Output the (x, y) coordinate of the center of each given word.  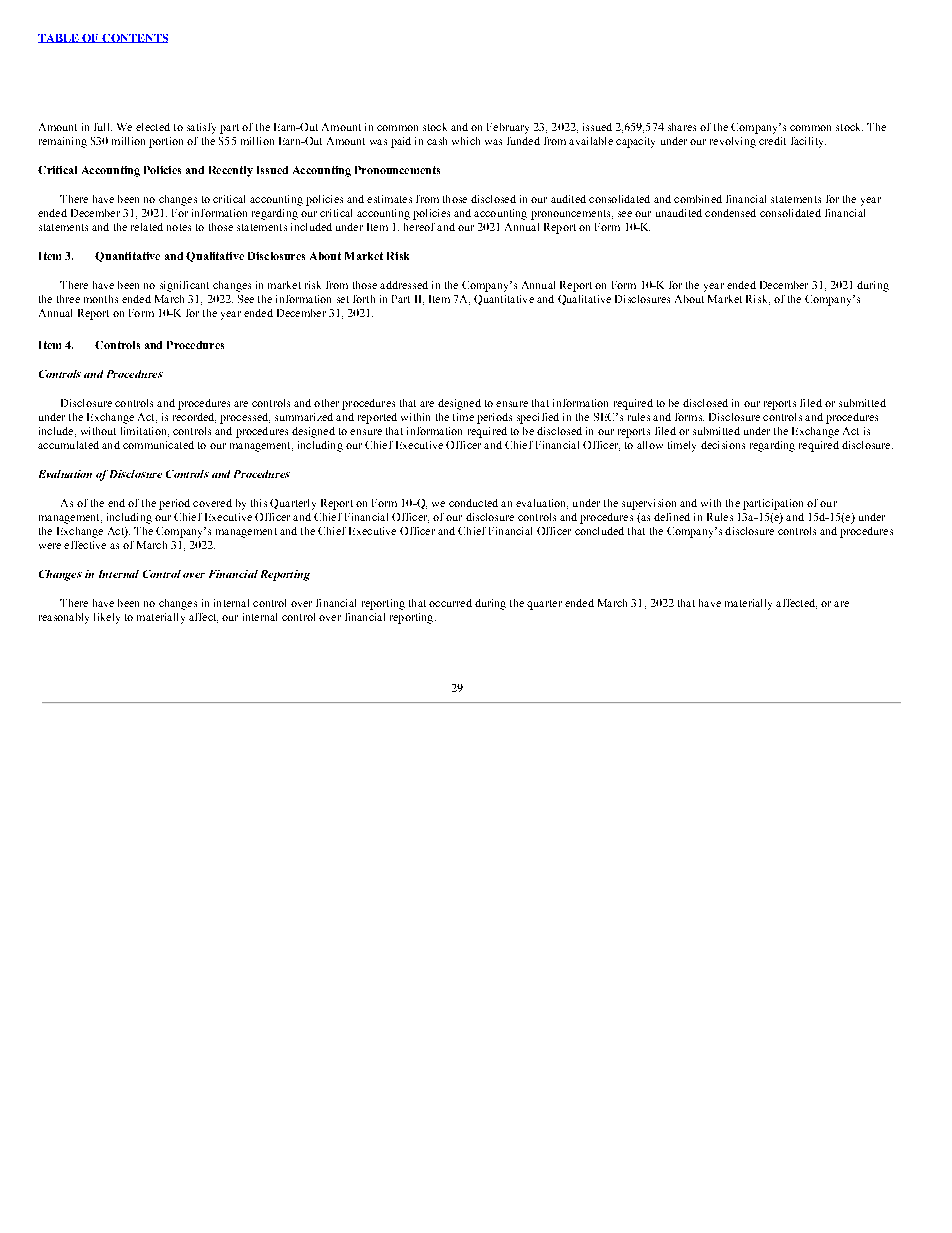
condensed (730, 213)
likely (107, 618)
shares (682, 127)
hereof (419, 227)
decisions (723, 445)
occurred (450, 603)
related (147, 227)
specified (538, 418)
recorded (194, 418)
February (508, 128)
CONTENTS (134, 38)
